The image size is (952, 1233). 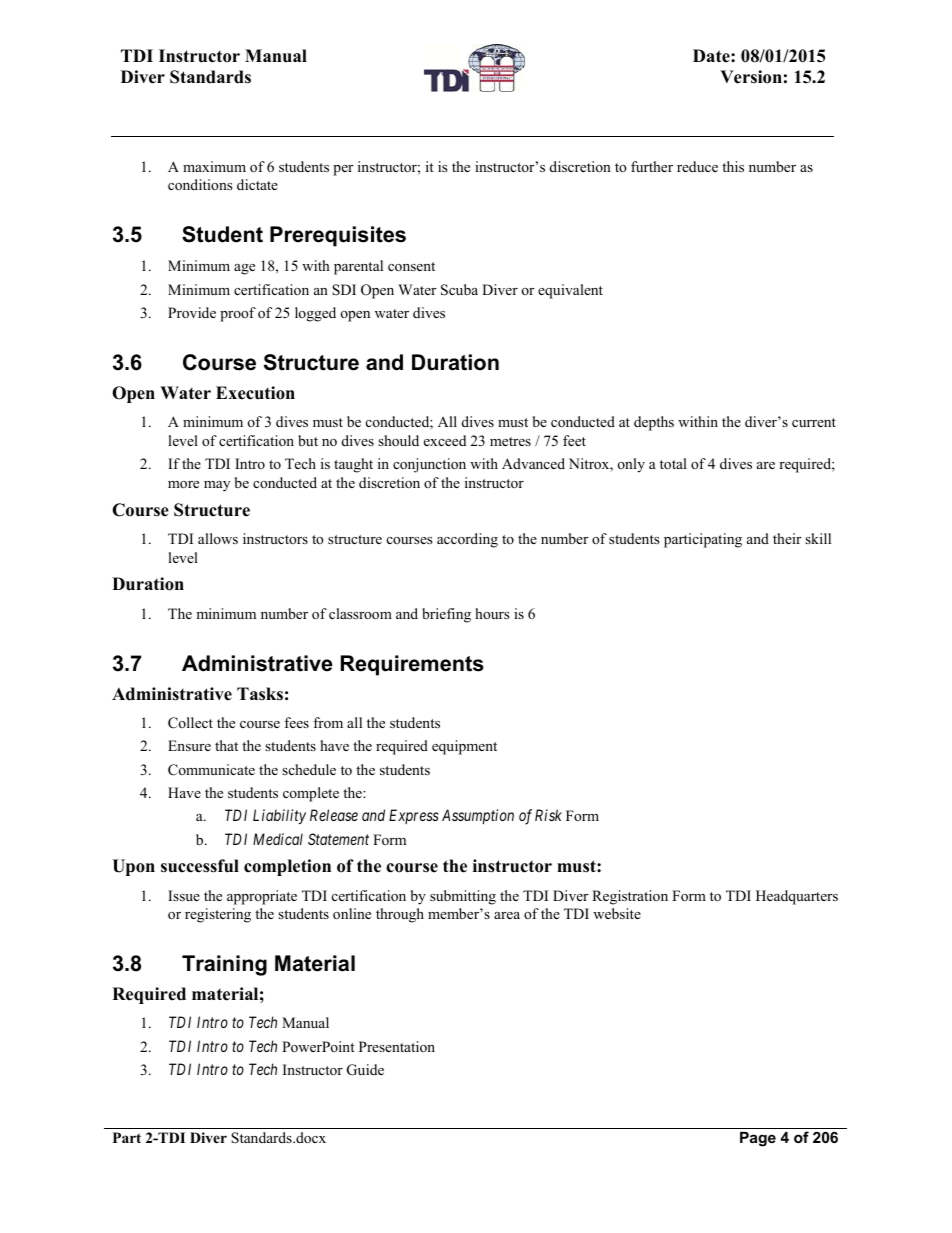 I want to click on proof, so click(x=238, y=314).
